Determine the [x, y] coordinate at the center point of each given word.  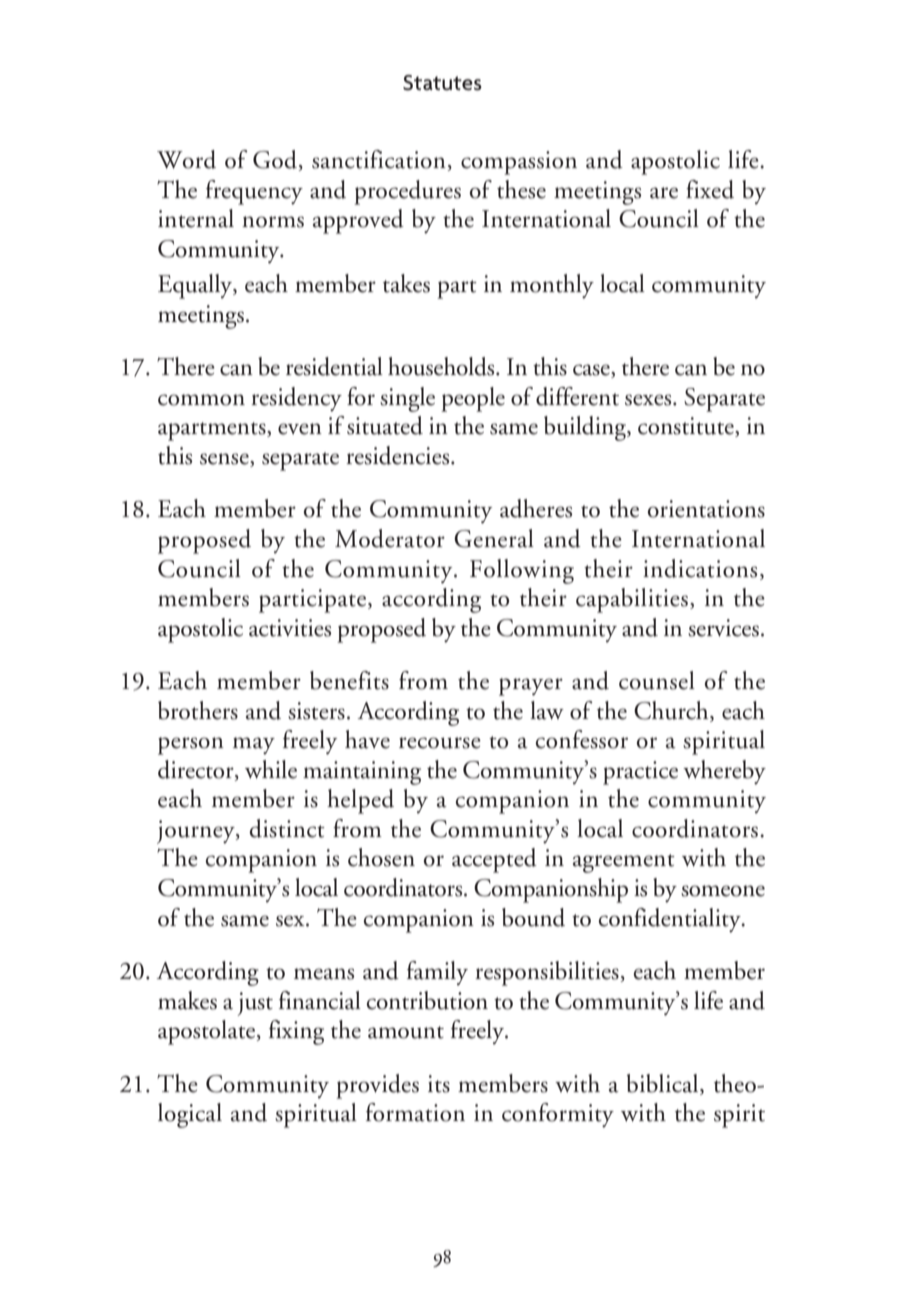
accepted [494, 860]
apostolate [208, 1032]
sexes [649, 400]
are [664, 193]
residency [296, 399]
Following [522, 571]
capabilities [632, 600]
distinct [287, 828]
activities [290, 628]
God [276, 160]
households [442, 366]
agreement [624, 863]
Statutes [442, 83]
